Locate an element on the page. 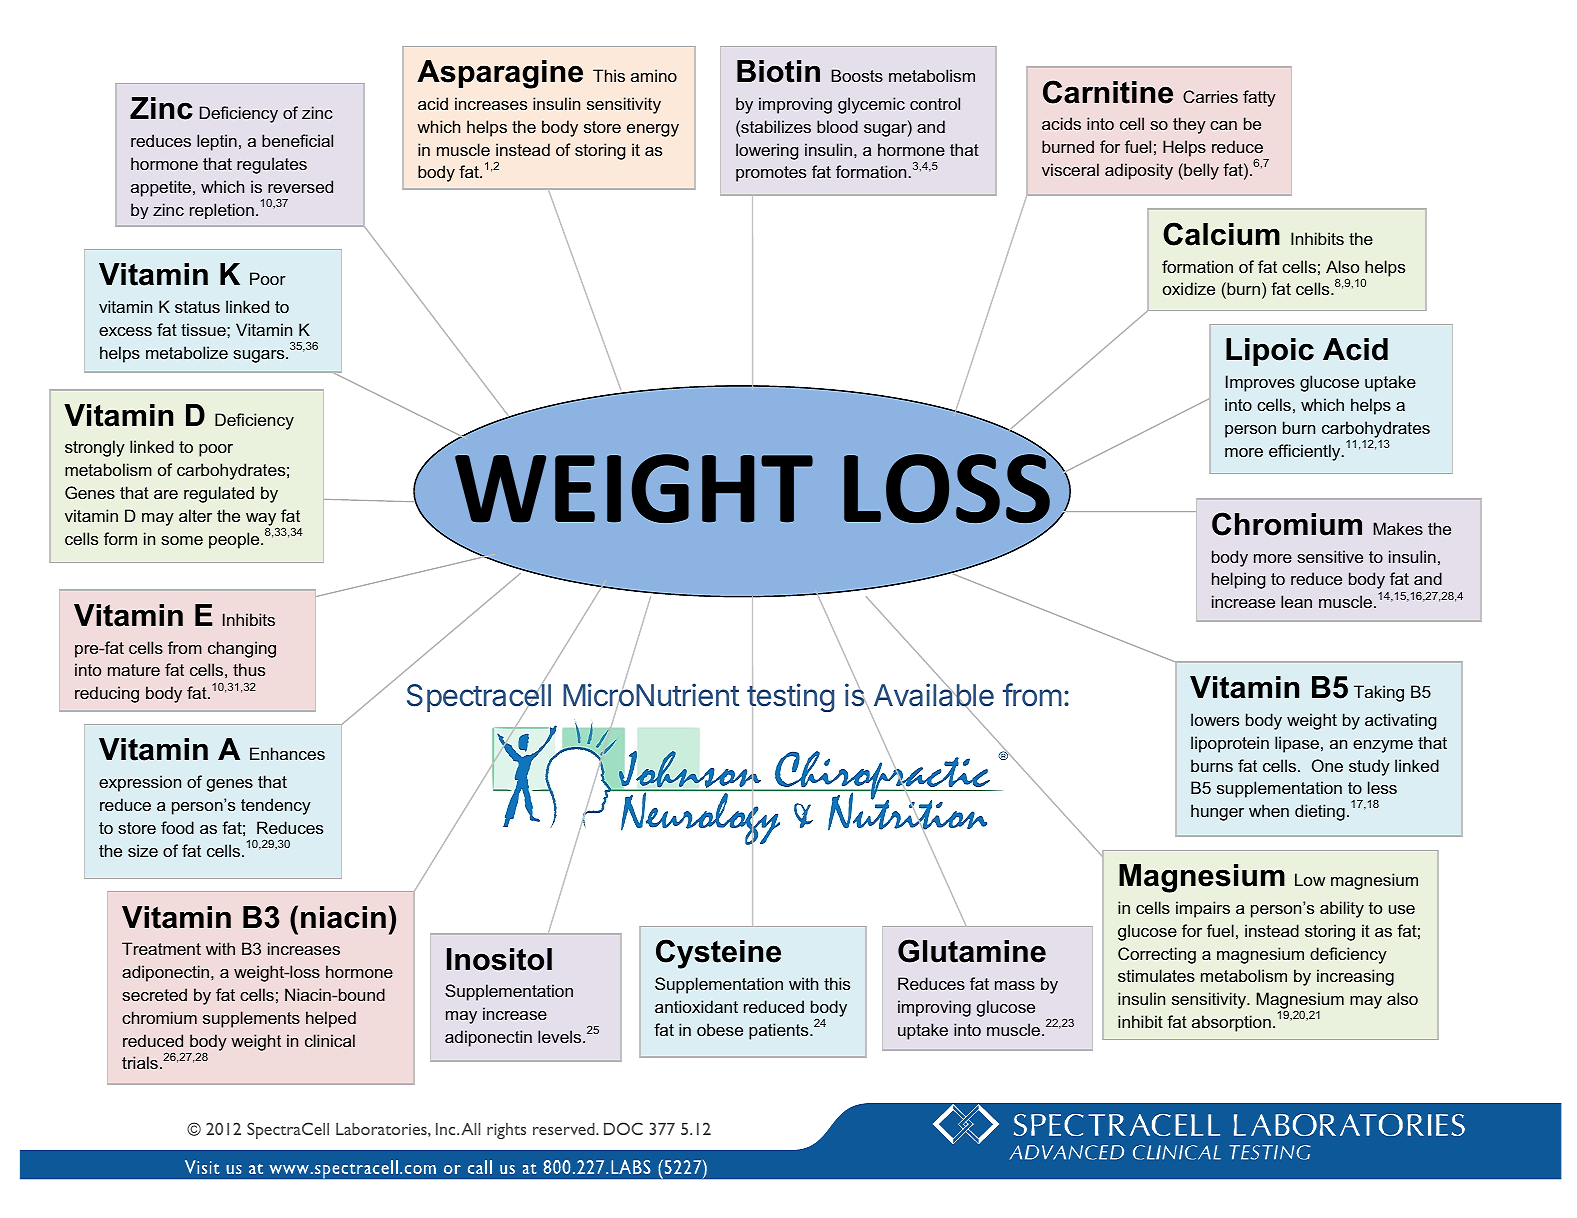 This page has height=1218, width=1577. fatty is located at coordinates (1259, 98).
